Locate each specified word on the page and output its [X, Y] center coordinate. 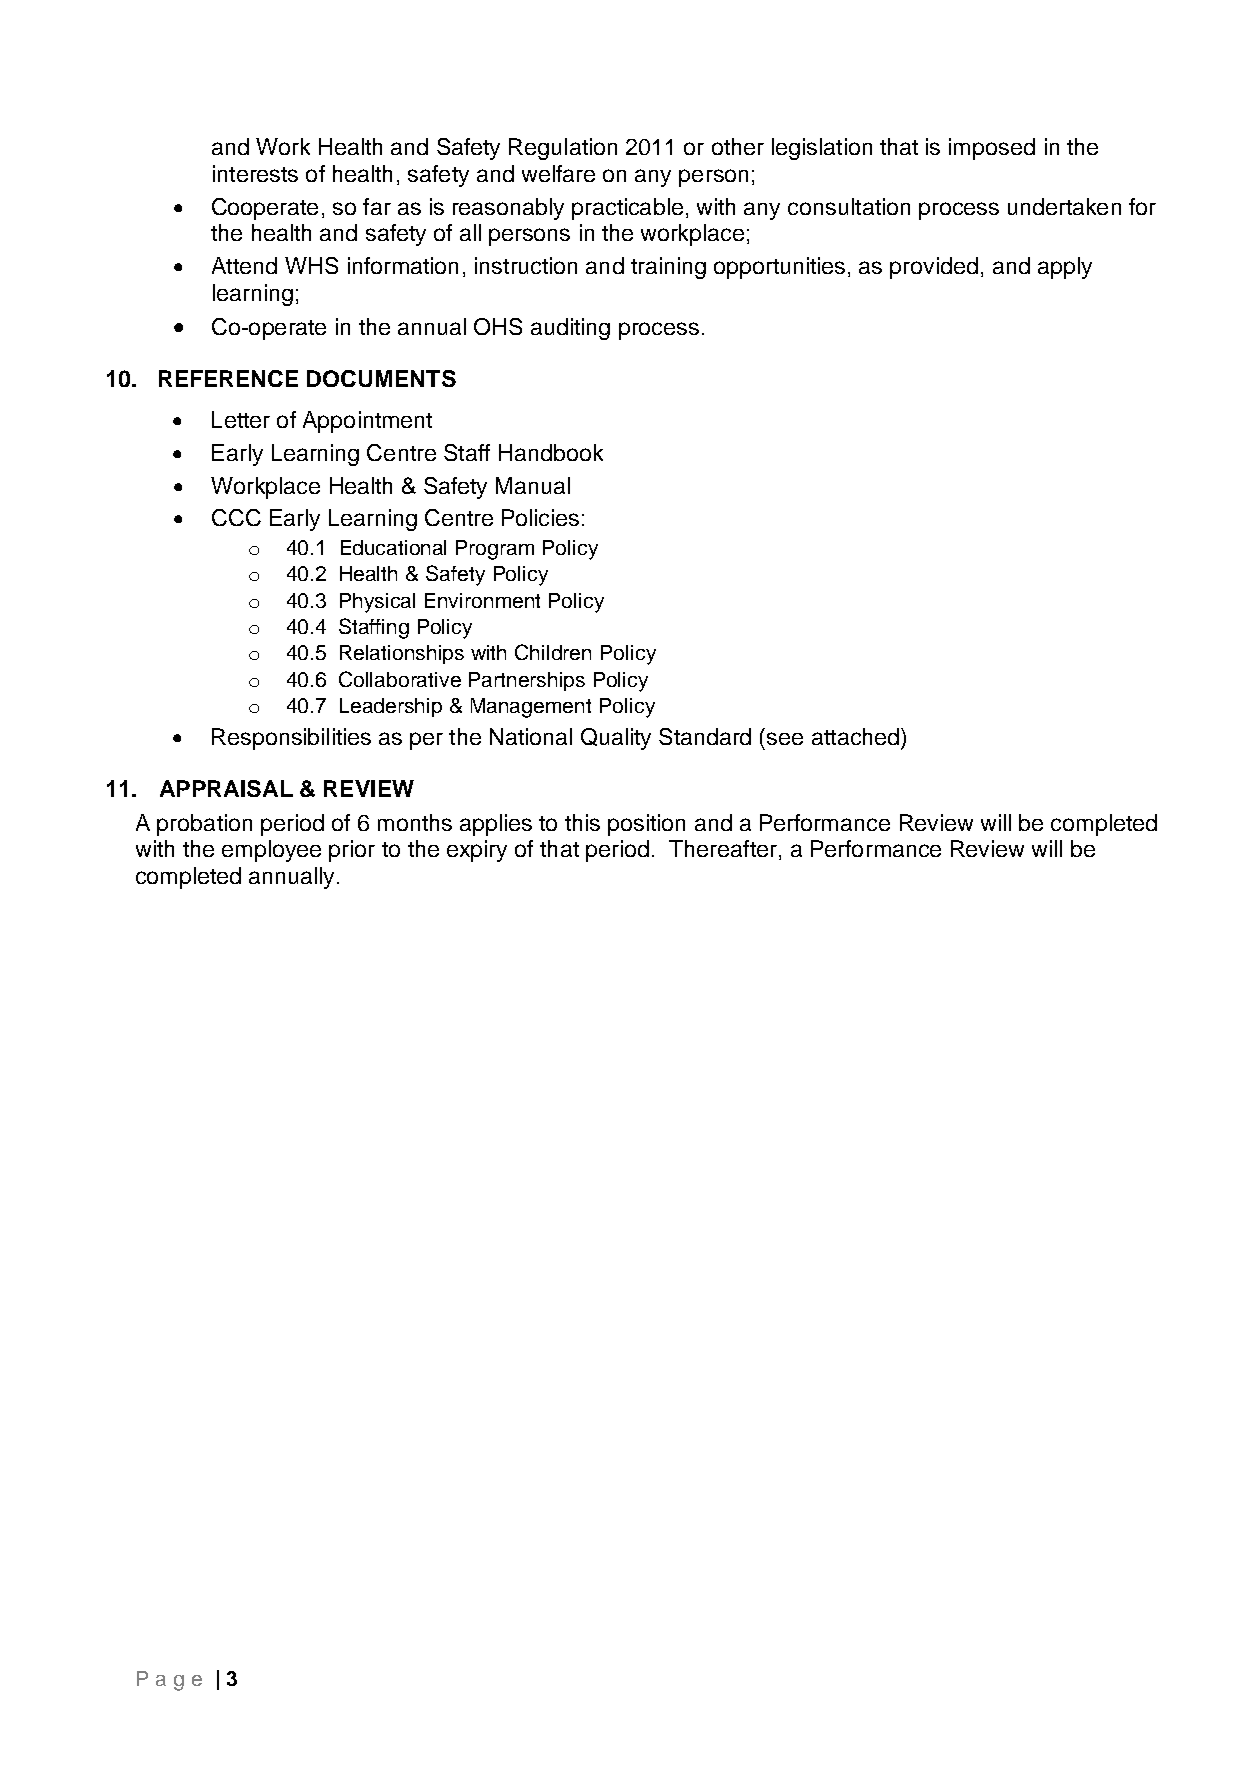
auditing [570, 329]
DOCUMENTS [381, 378]
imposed [992, 149]
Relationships [402, 654]
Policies [540, 517]
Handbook [551, 452]
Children [553, 652]
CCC [236, 517]
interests [255, 173]
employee [271, 851]
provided [934, 268]
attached [855, 736]
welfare [558, 173]
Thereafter [723, 848]
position [646, 825]
